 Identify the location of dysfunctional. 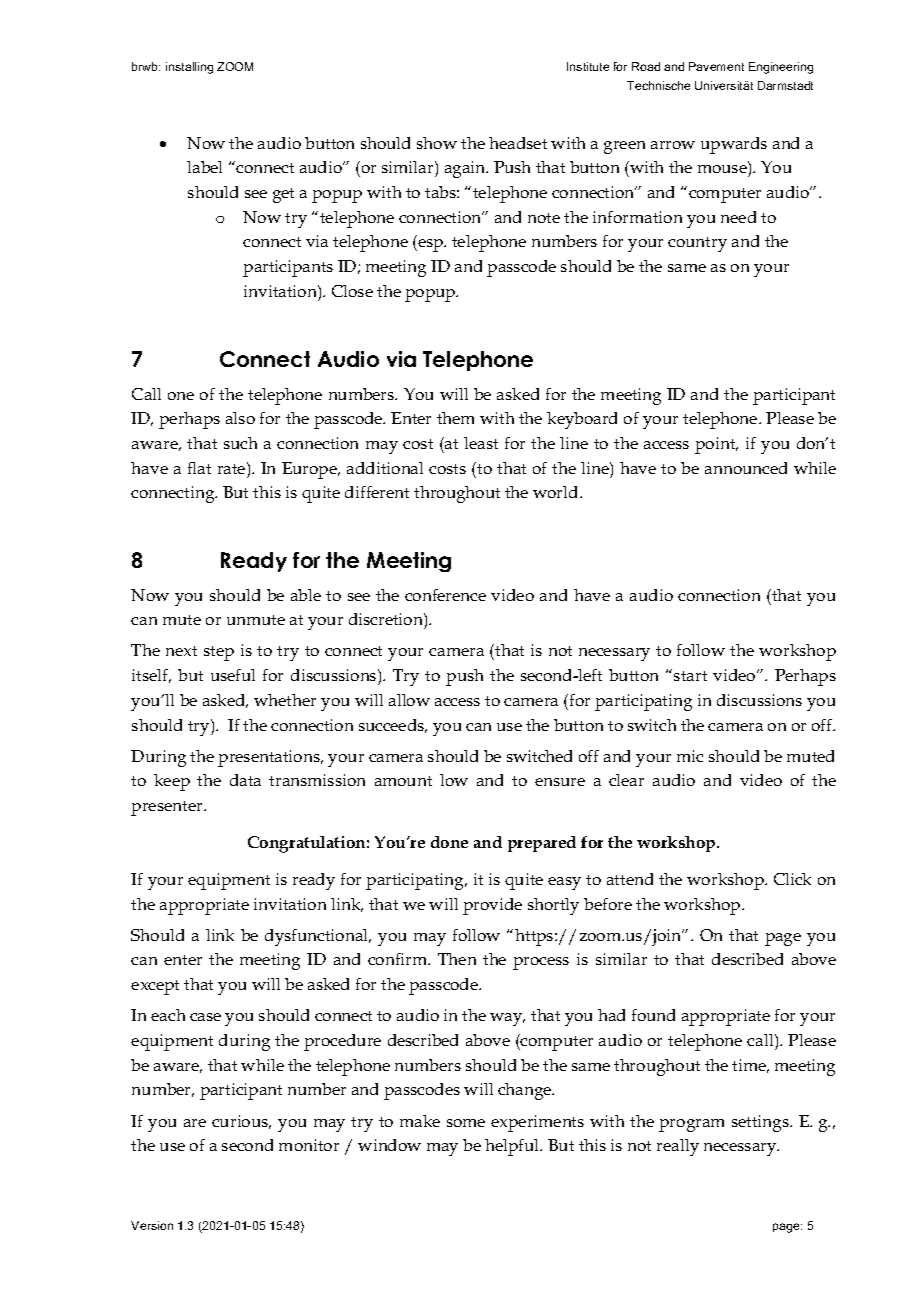
(318, 937).
